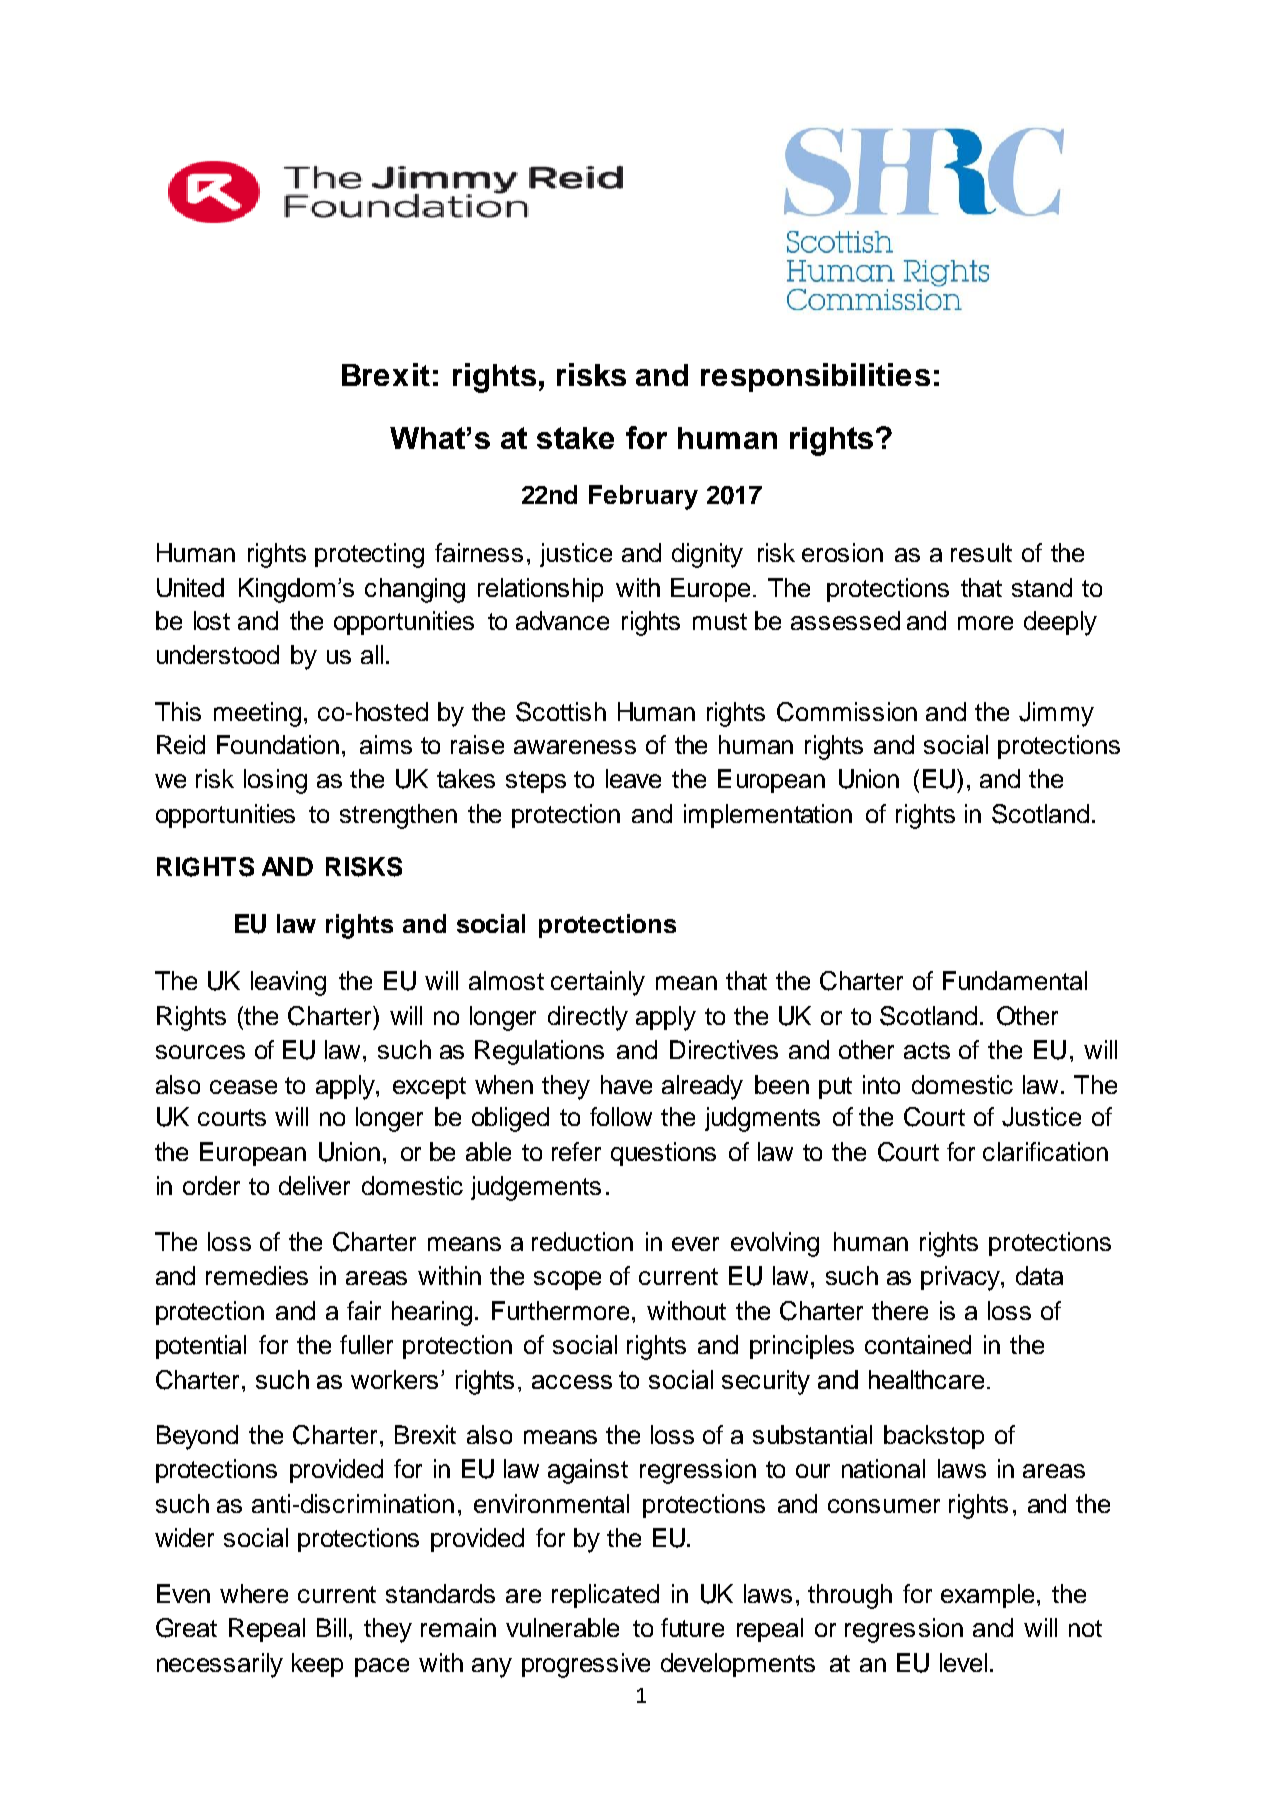 The image size is (1282, 1813). I want to click on stake, so click(575, 438).
